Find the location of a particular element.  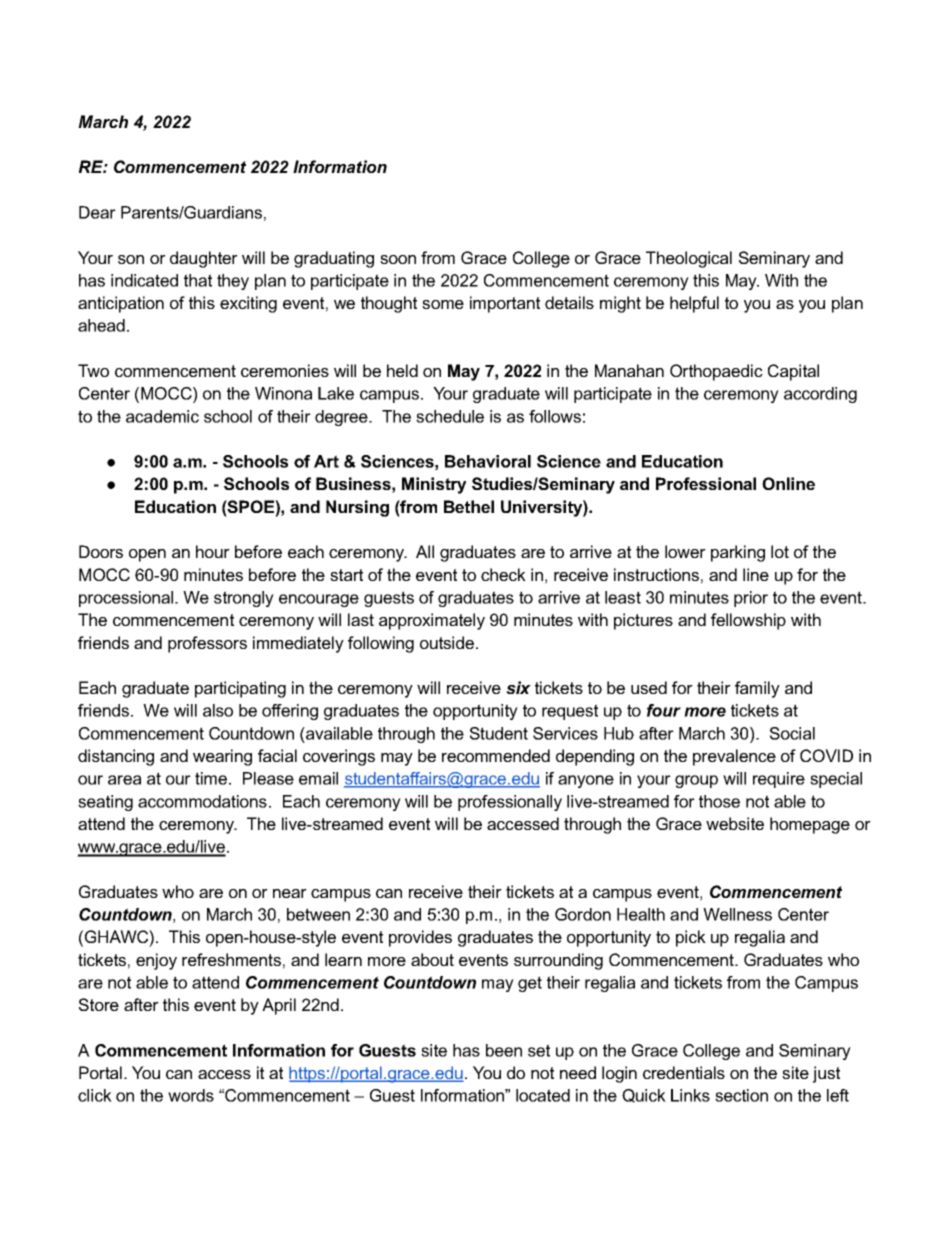

Orthopaedic is located at coordinates (716, 372).
